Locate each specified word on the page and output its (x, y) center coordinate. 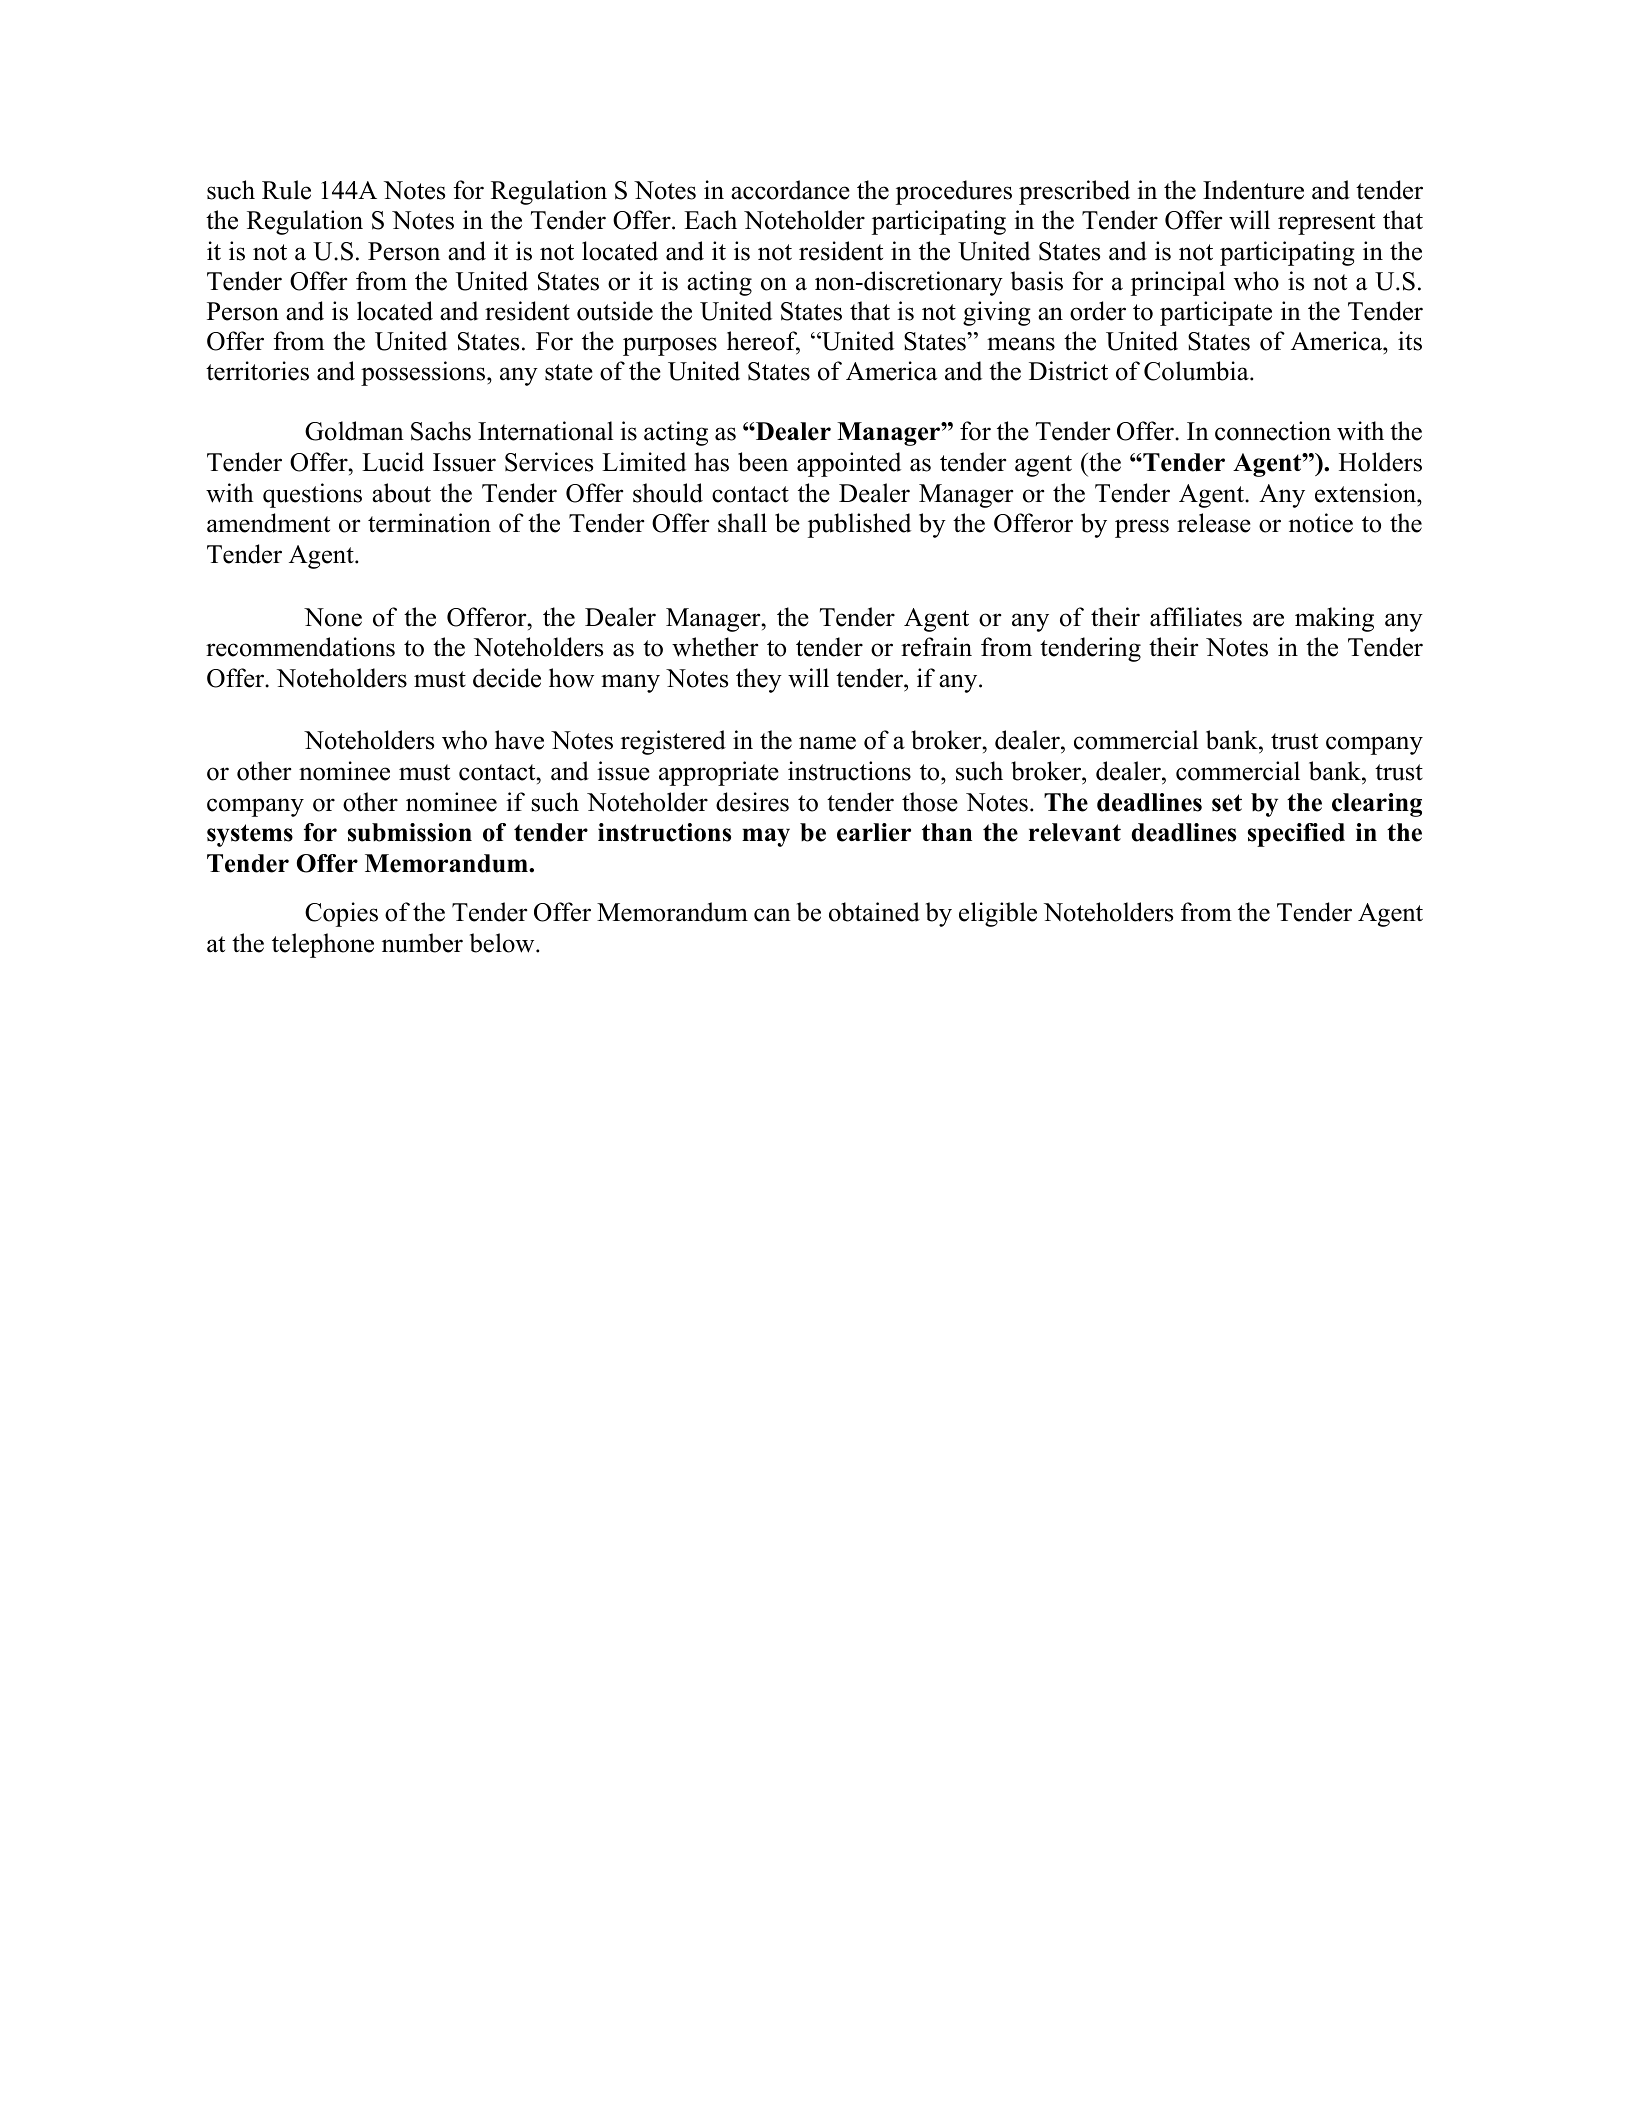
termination (429, 523)
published (859, 525)
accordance (790, 190)
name (827, 743)
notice (1321, 523)
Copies (341, 914)
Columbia (1197, 371)
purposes (670, 346)
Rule (286, 190)
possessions (424, 373)
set (1227, 803)
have (519, 740)
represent (1326, 224)
